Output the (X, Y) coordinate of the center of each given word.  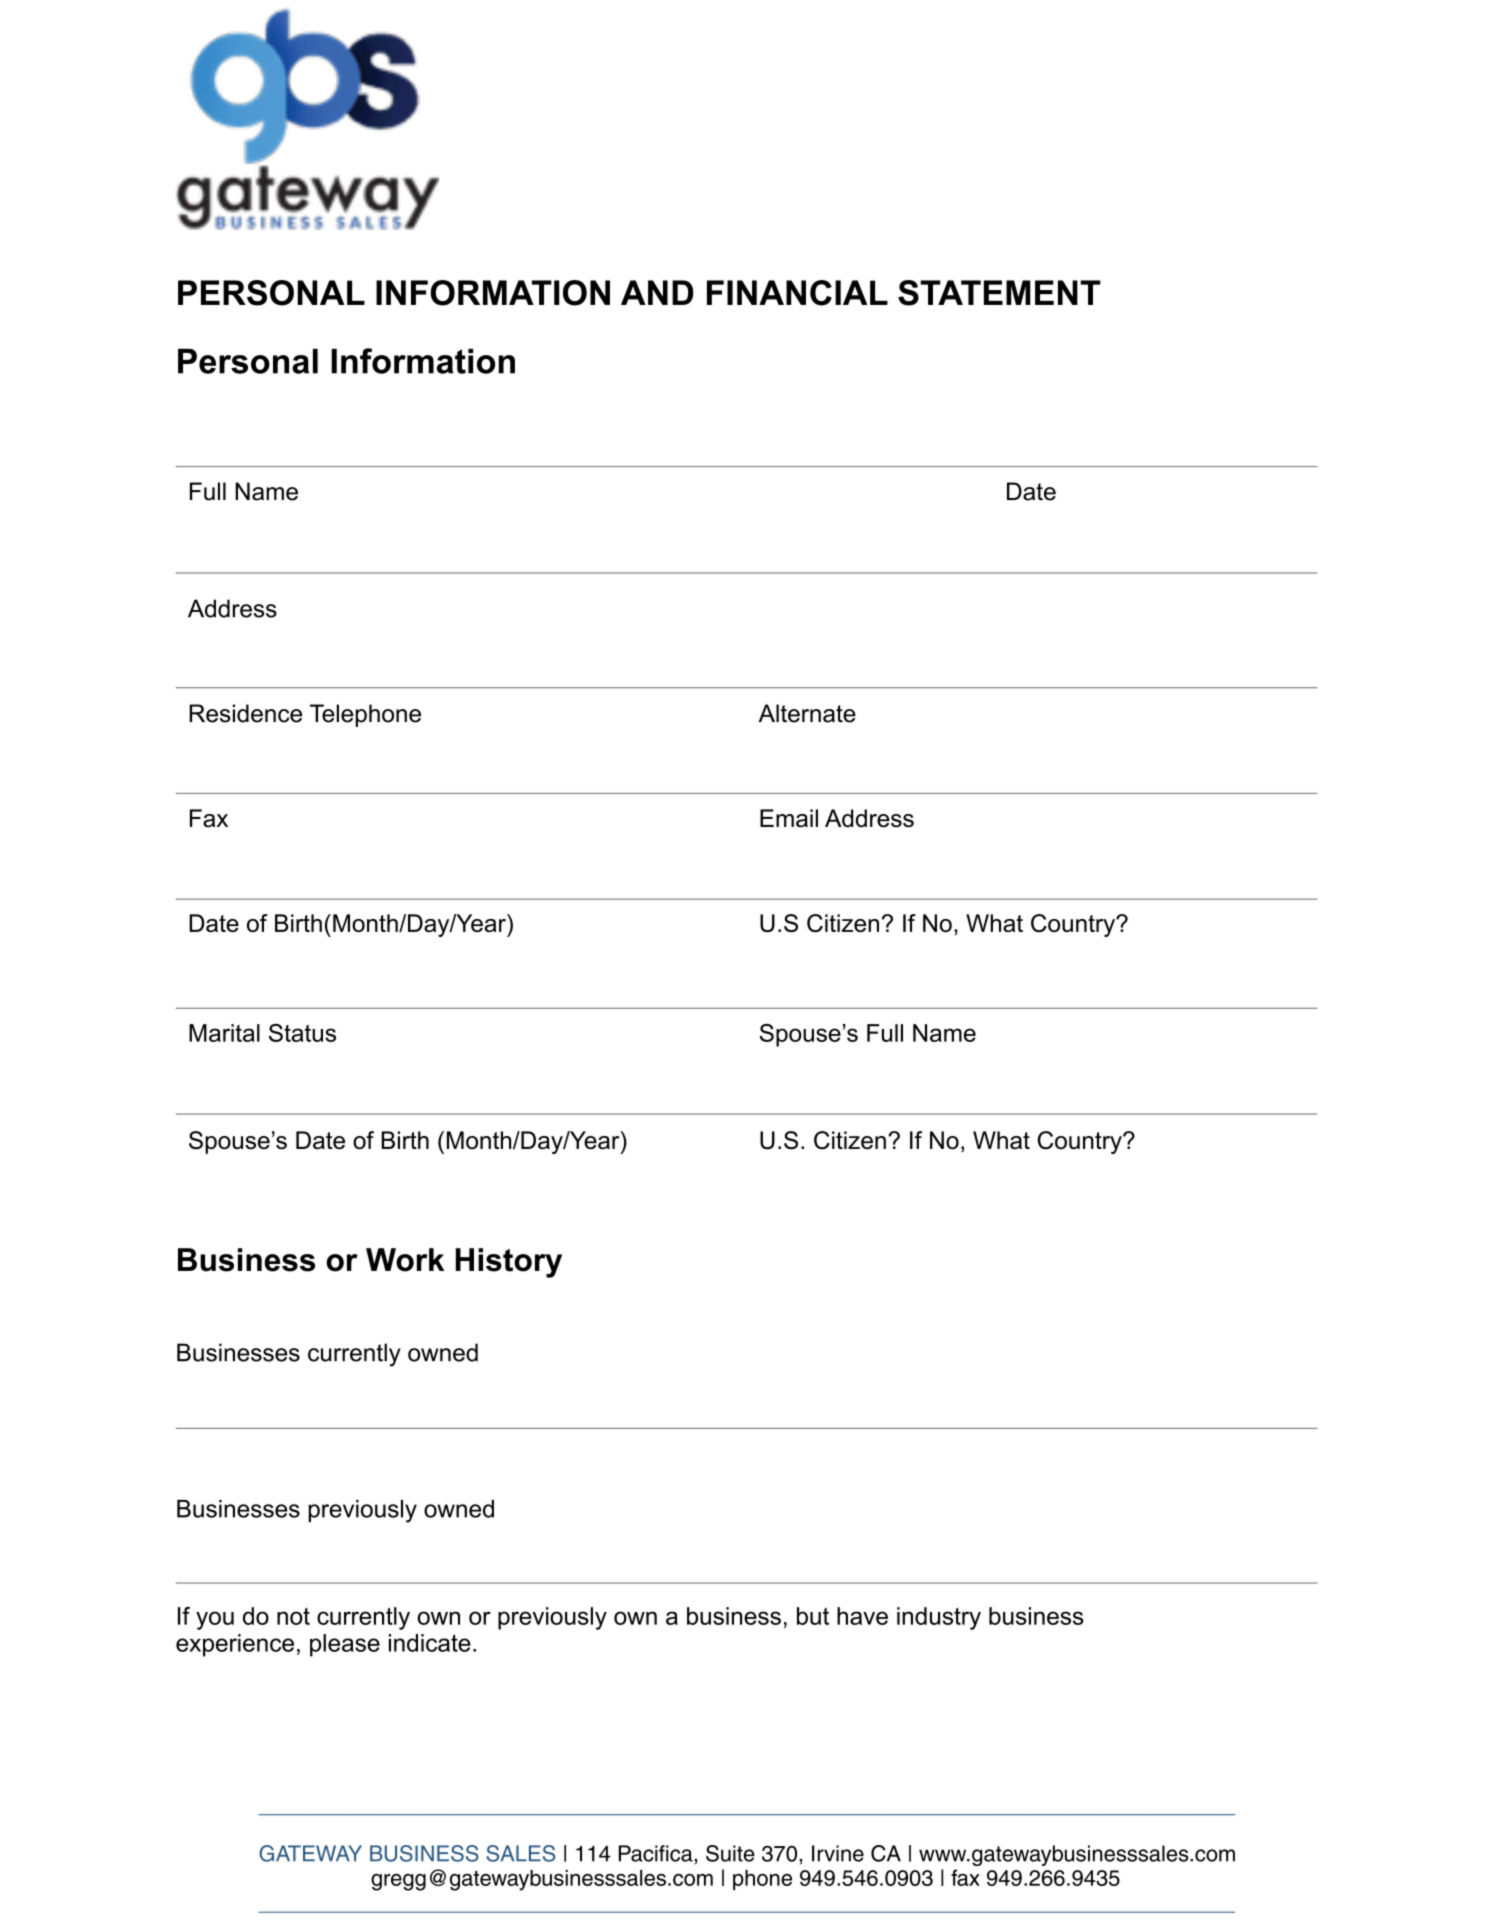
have (862, 1616)
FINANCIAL (797, 293)
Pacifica (657, 1853)
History (509, 1263)
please (345, 1645)
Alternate (807, 713)
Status (302, 1033)
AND (657, 292)
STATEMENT (999, 293)
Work (405, 1260)
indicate (430, 1643)
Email (789, 818)
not (293, 1616)
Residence (245, 713)
